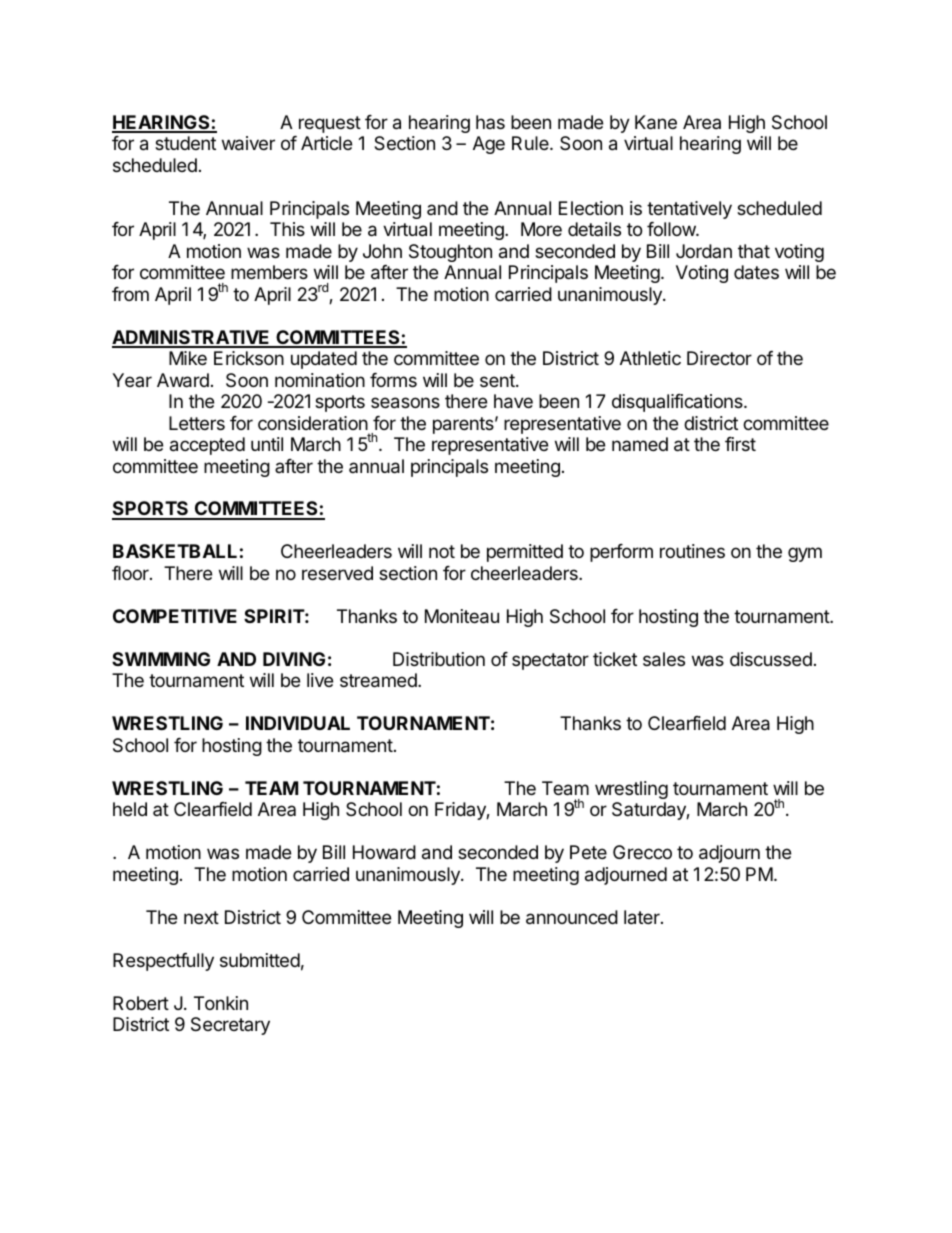  I want to click on not, so click(442, 551).
